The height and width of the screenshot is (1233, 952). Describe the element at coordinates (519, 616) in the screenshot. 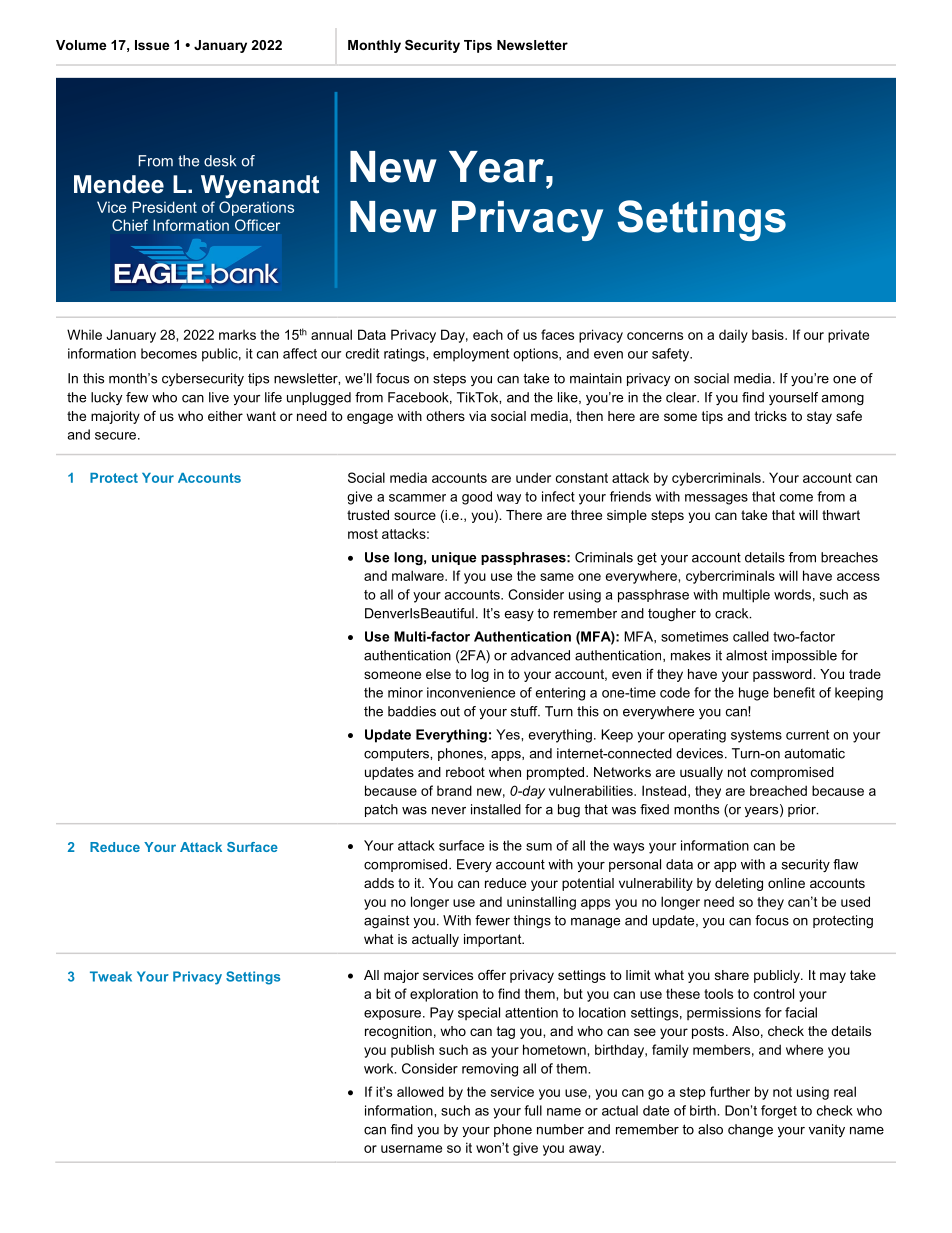

I see `easy` at that location.
